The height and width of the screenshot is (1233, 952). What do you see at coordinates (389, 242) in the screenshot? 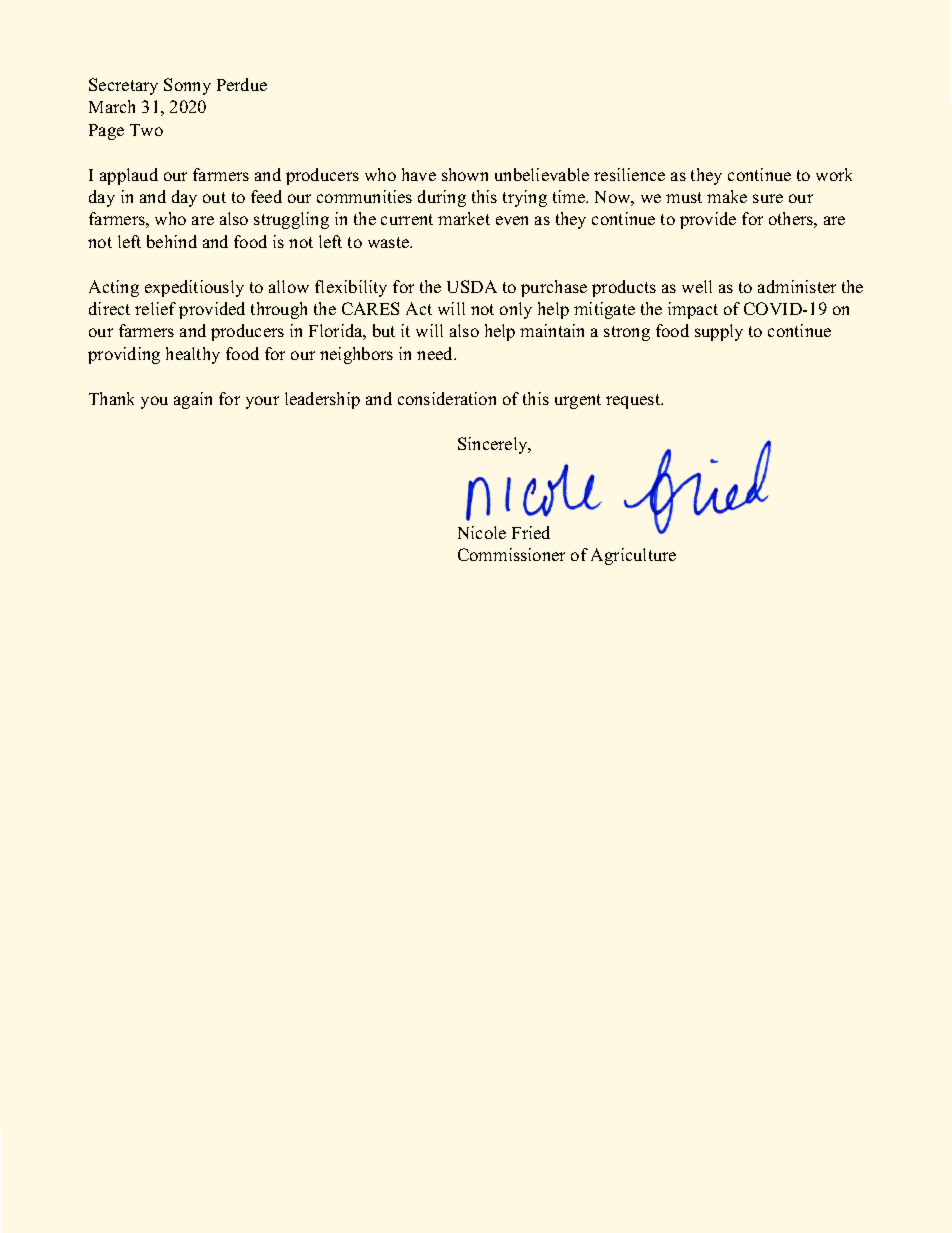
I see `waste` at bounding box center [389, 242].
